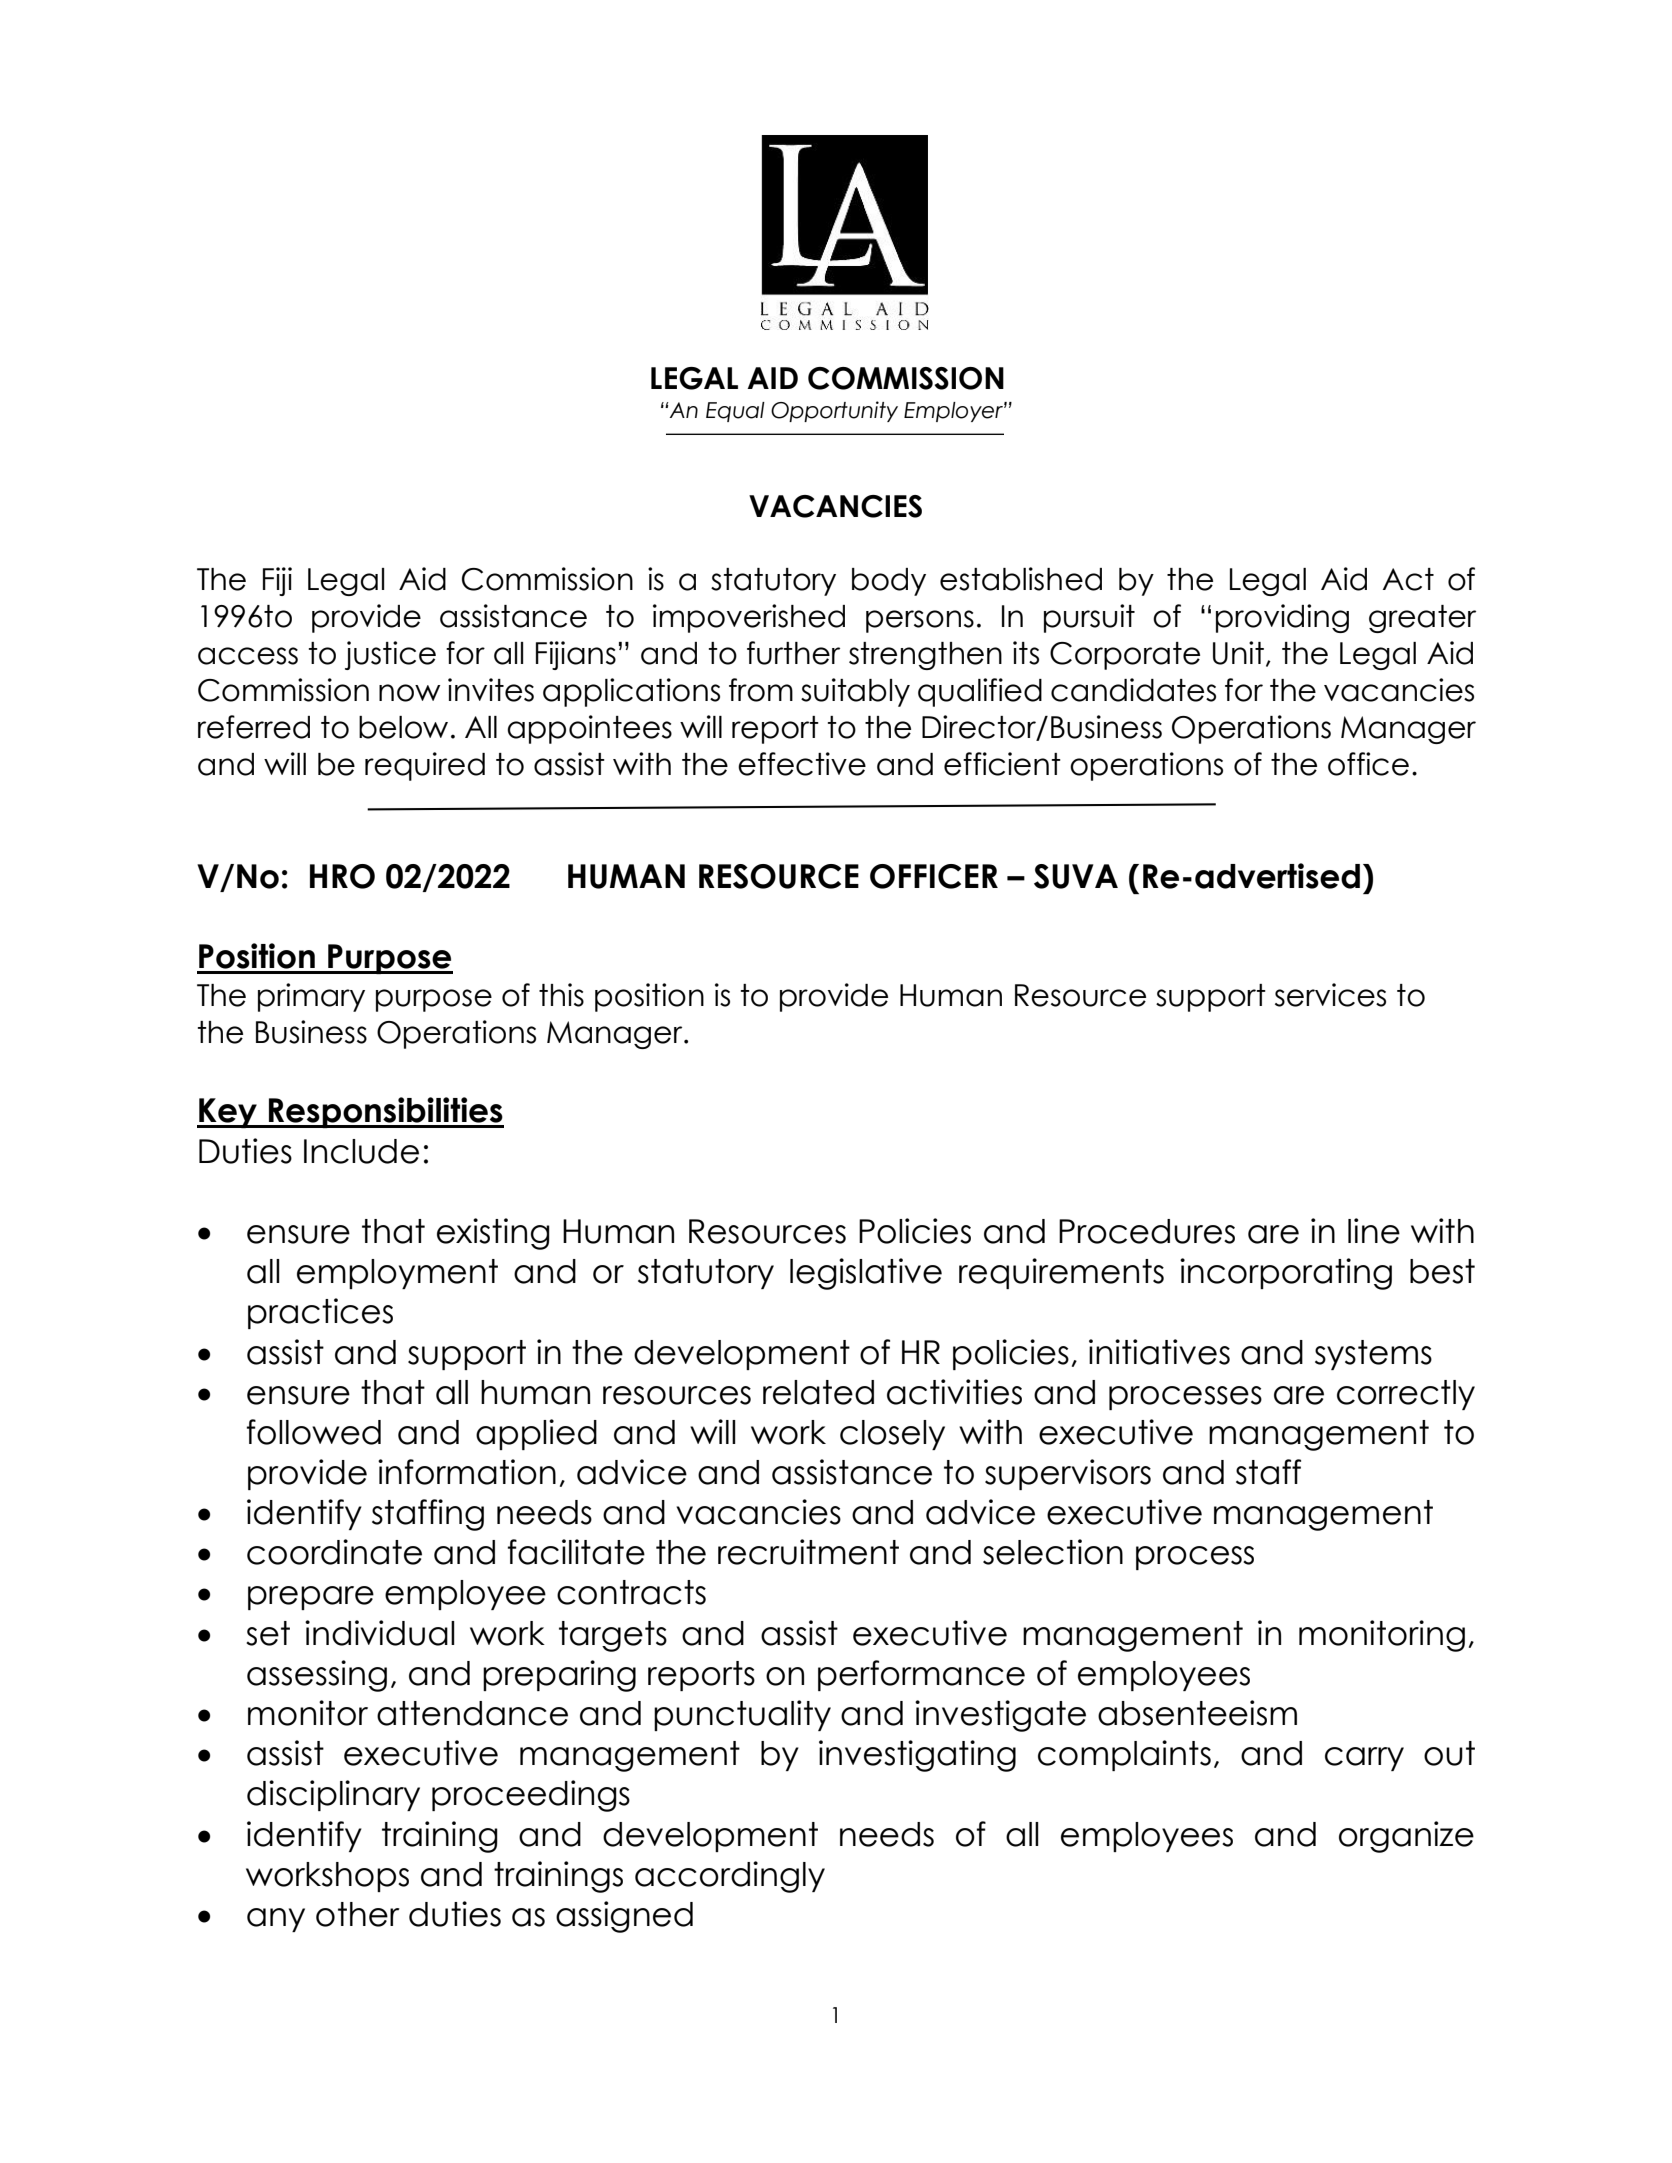 The image size is (1672, 2163). What do you see at coordinates (361, 1151) in the screenshot?
I see `Include` at bounding box center [361, 1151].
